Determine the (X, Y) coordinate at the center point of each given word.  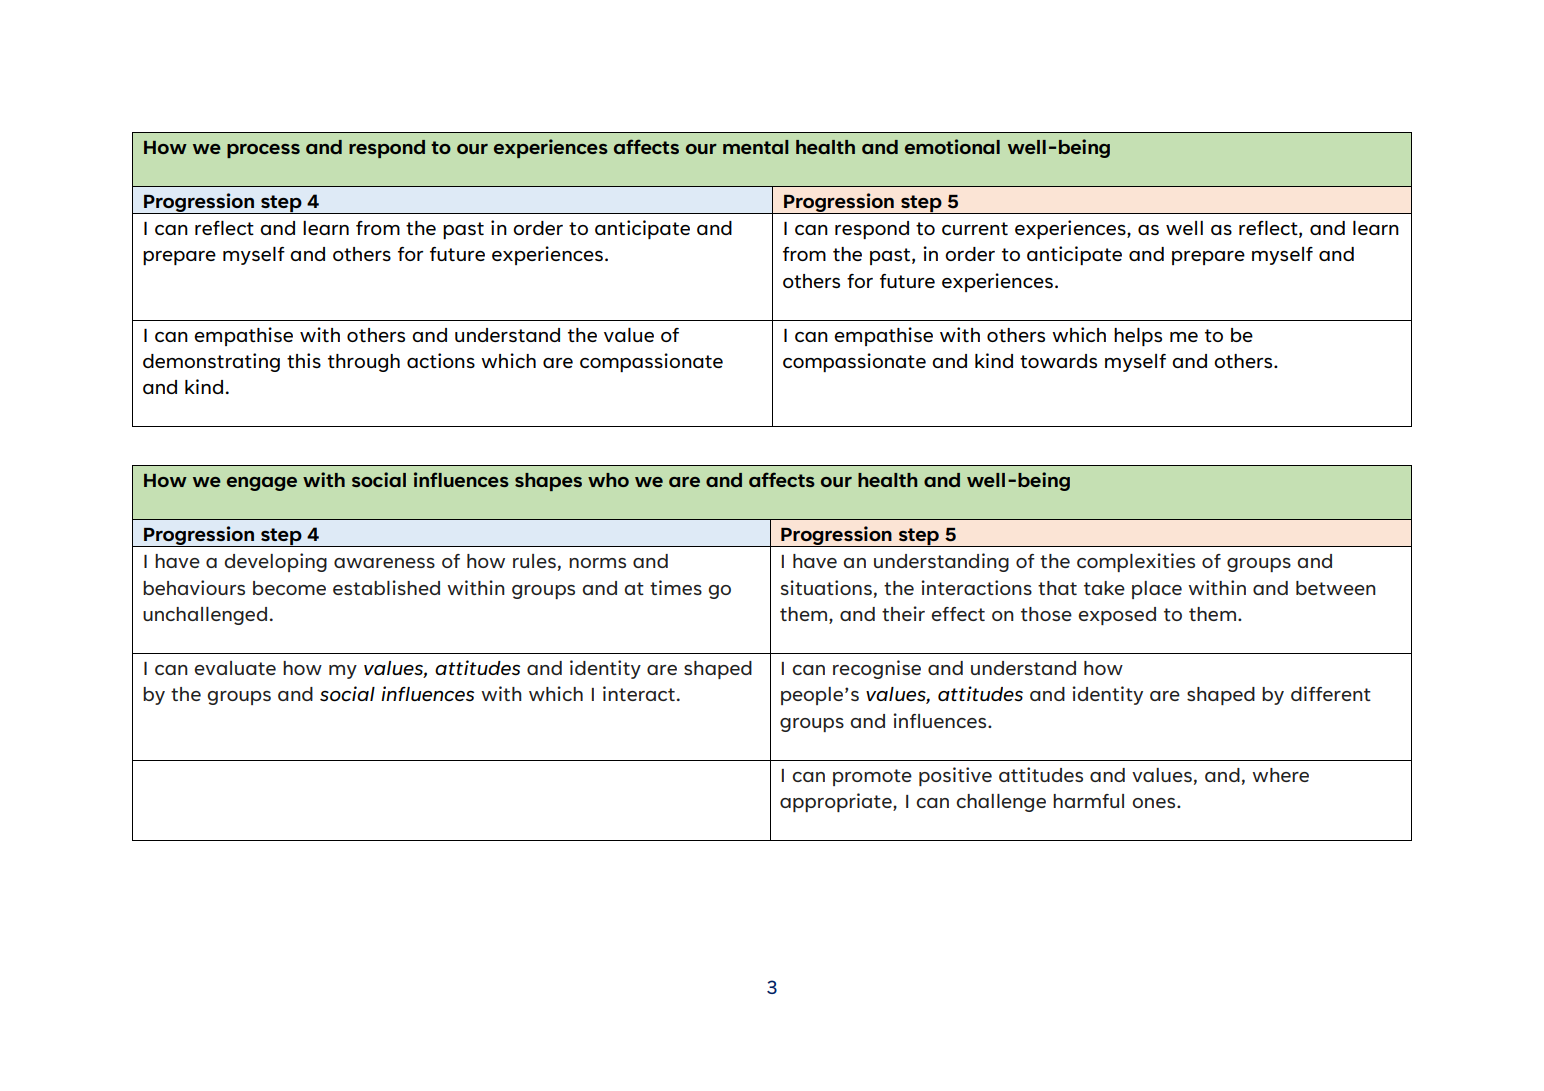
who (608, 480)
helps (1138, 337)
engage (262, 484)
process (263, 151)
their (903, 613)
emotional (952, 146)
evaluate (235, 668)
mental (756, 147)
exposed (1117, 616)
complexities (1136, 562)
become (289, 588)
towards (1058, 361)
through (364, 363)
